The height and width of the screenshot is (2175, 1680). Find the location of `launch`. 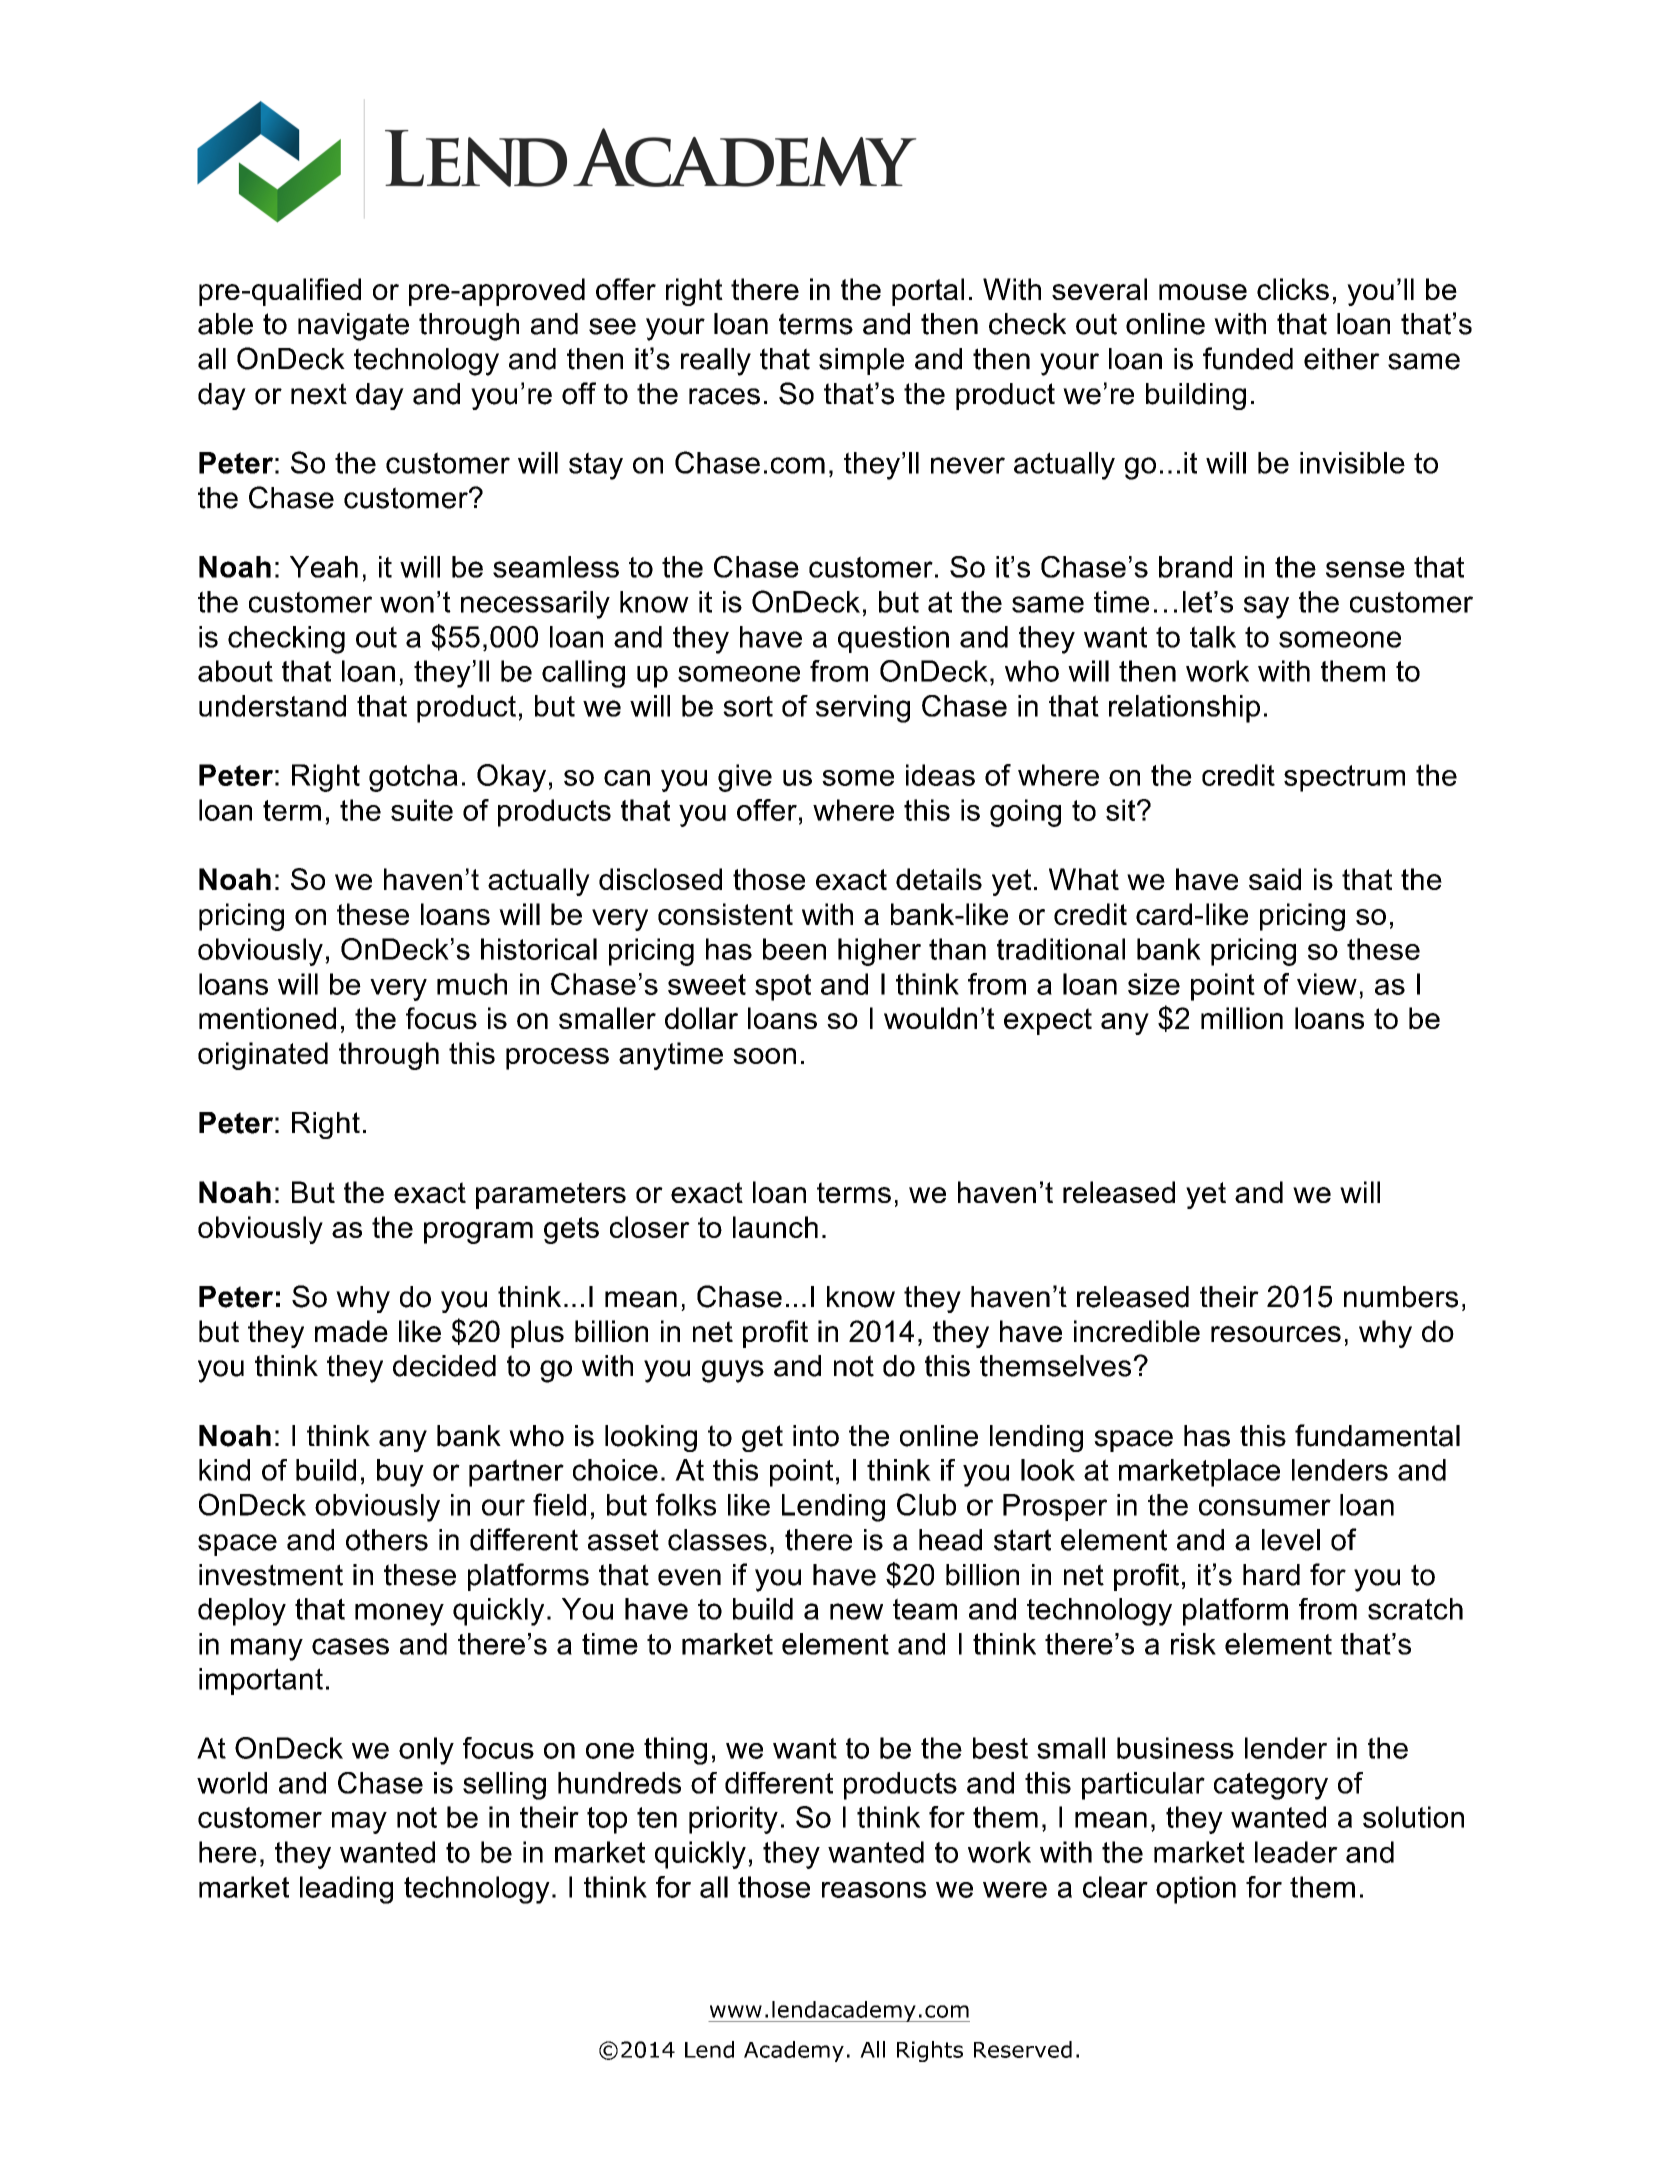

launch is located at coordinates (775, 1227).
